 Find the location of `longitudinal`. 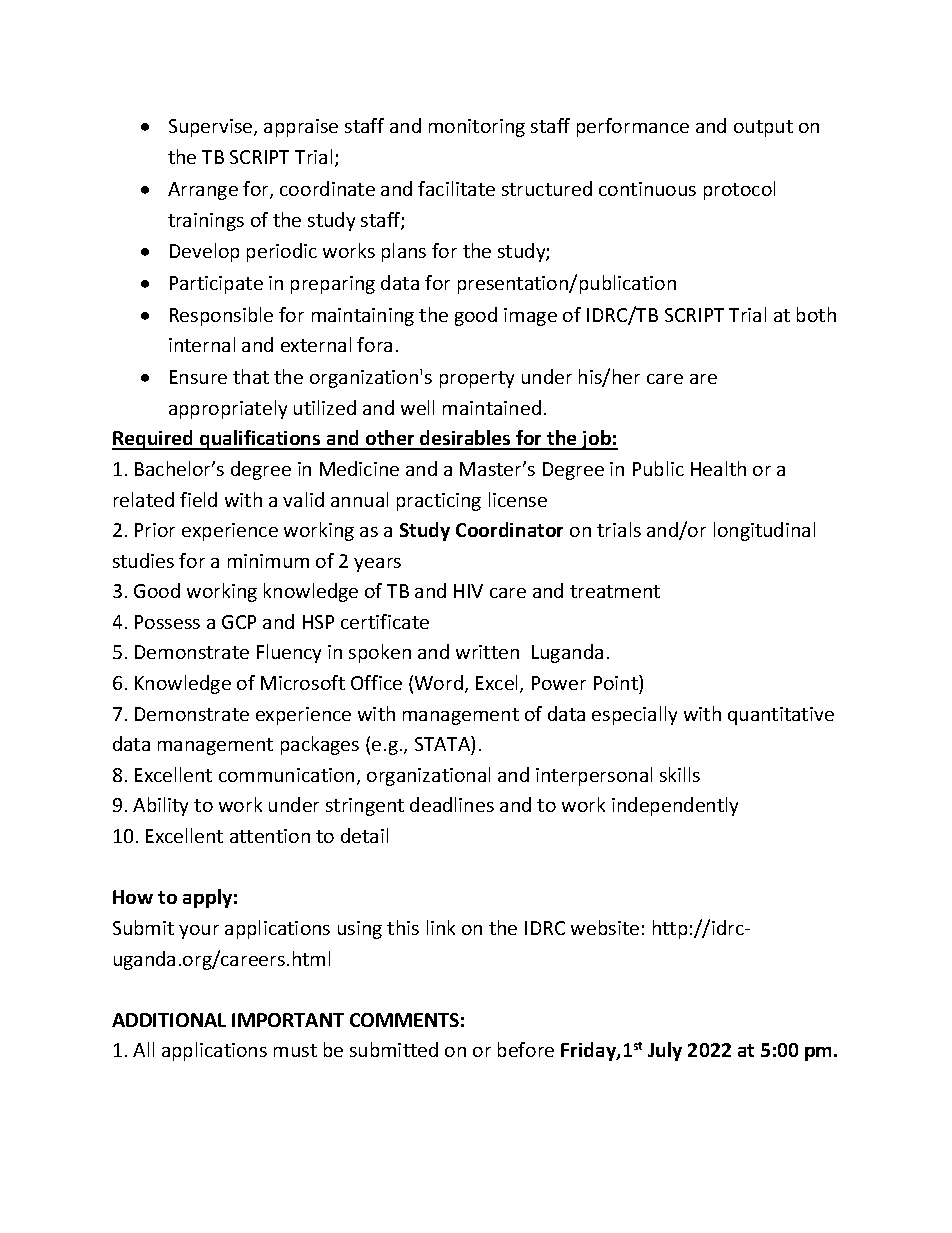

longitudinal is located at coordinates (764, 531).
